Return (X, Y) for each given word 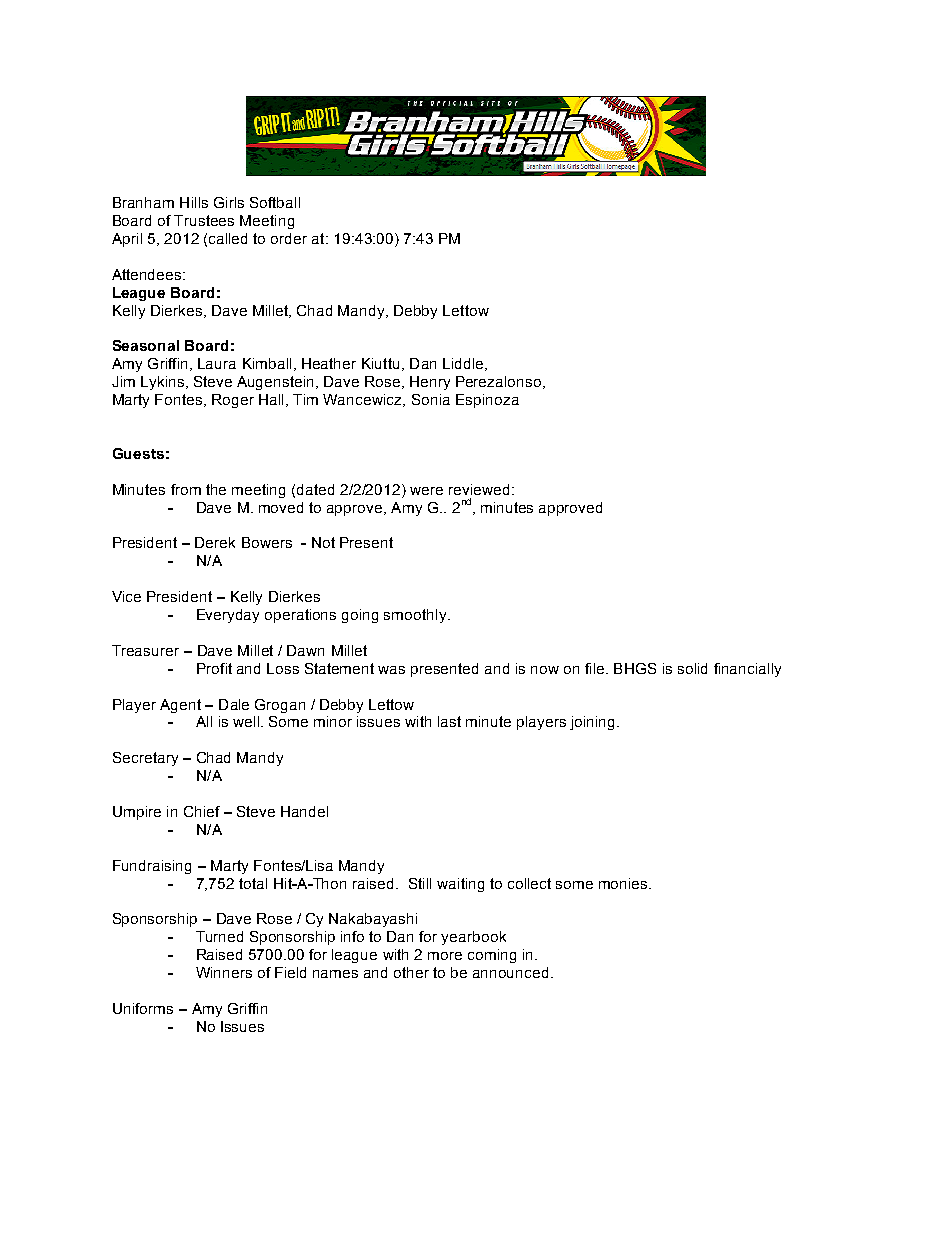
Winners (224, 972)
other (411, 972)
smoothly (416, 616)
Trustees (204, 220)
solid (692, 668)
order (289, 238)
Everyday (228, 616)
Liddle (463, 363)
